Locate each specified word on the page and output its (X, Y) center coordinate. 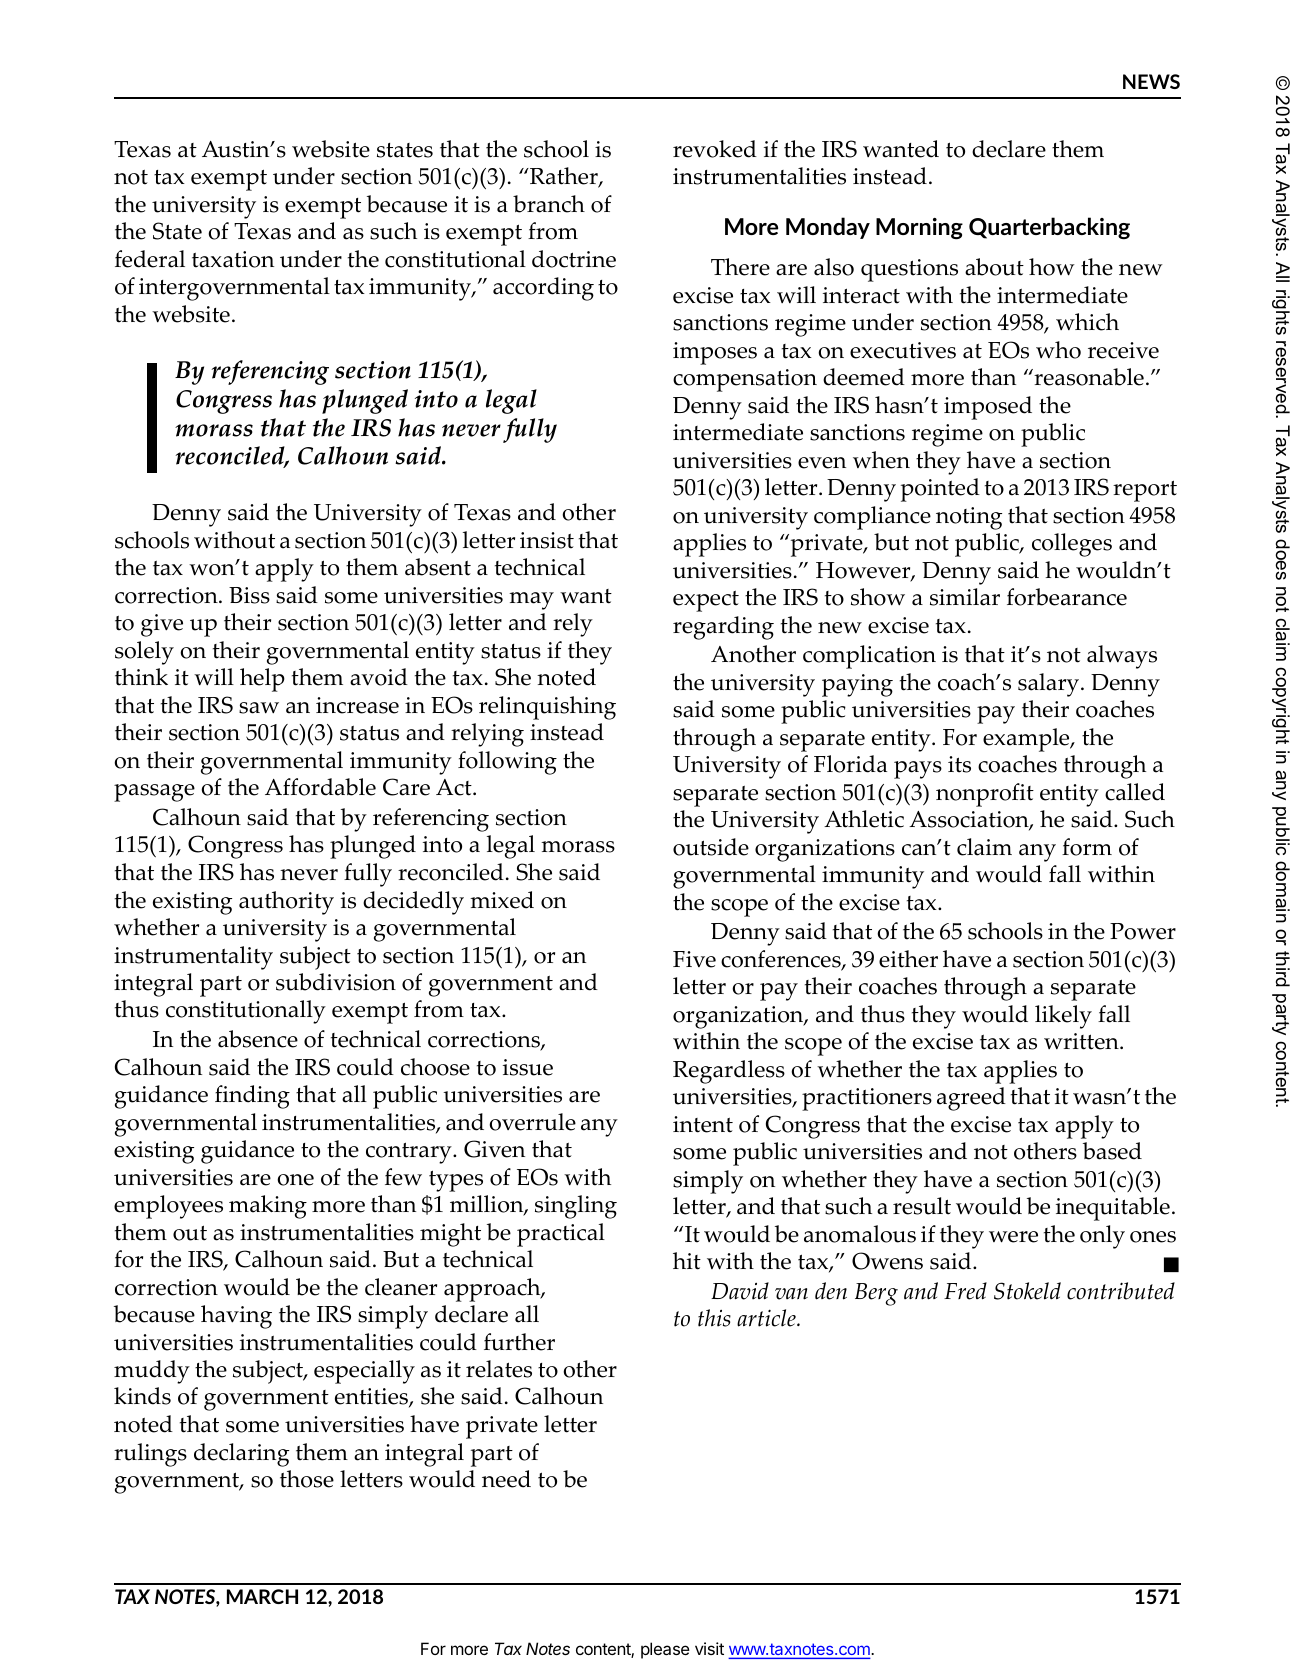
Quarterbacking (1049, 228)
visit (709, 1648)
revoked (715, 149)
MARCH (262, 1596)
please (665, 1650)
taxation (233, 259)
